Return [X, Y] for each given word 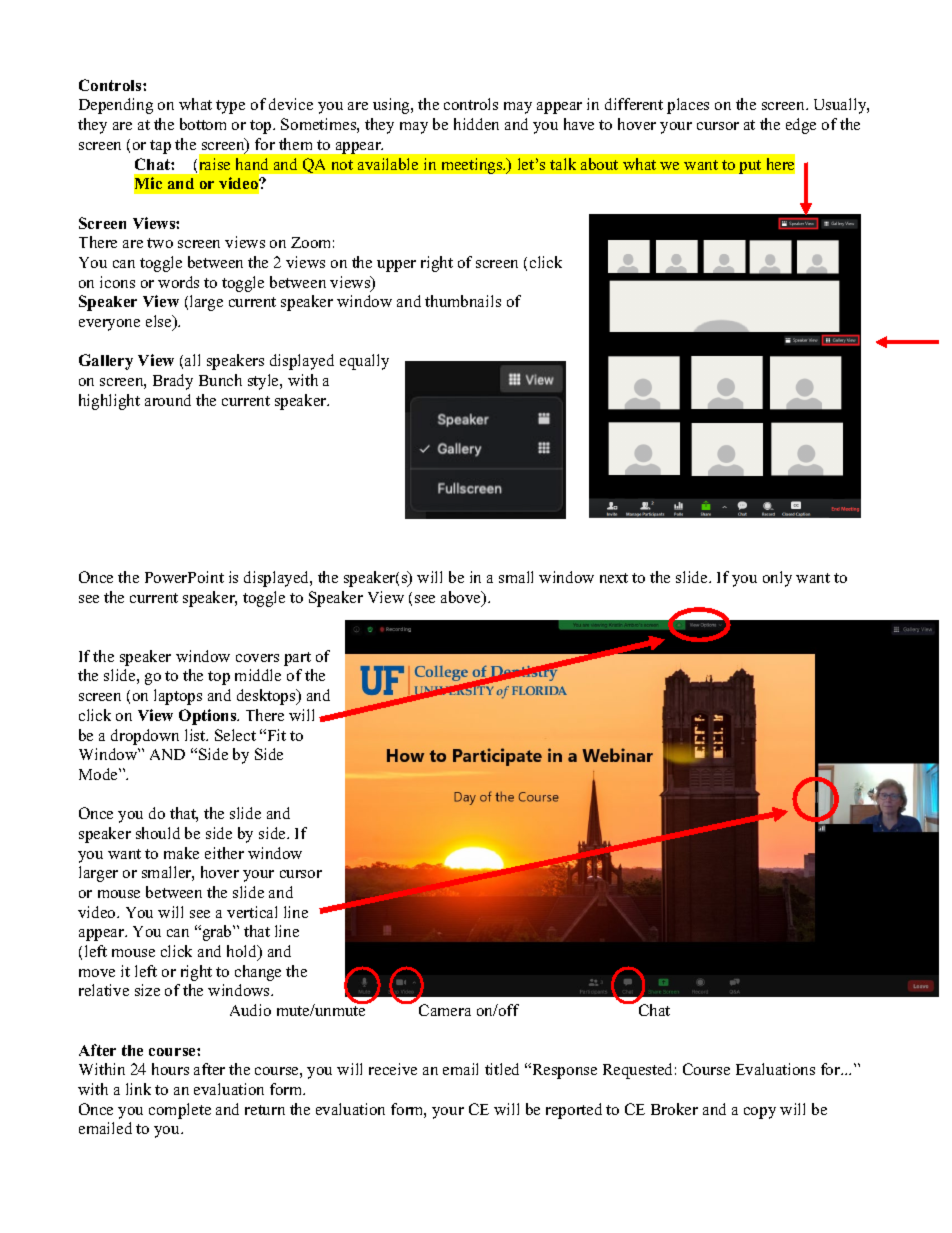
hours [170, 1069]
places [688, 106]
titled [502, 1069]
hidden [476, 124]
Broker [674, 1109]
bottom [203, 124]
